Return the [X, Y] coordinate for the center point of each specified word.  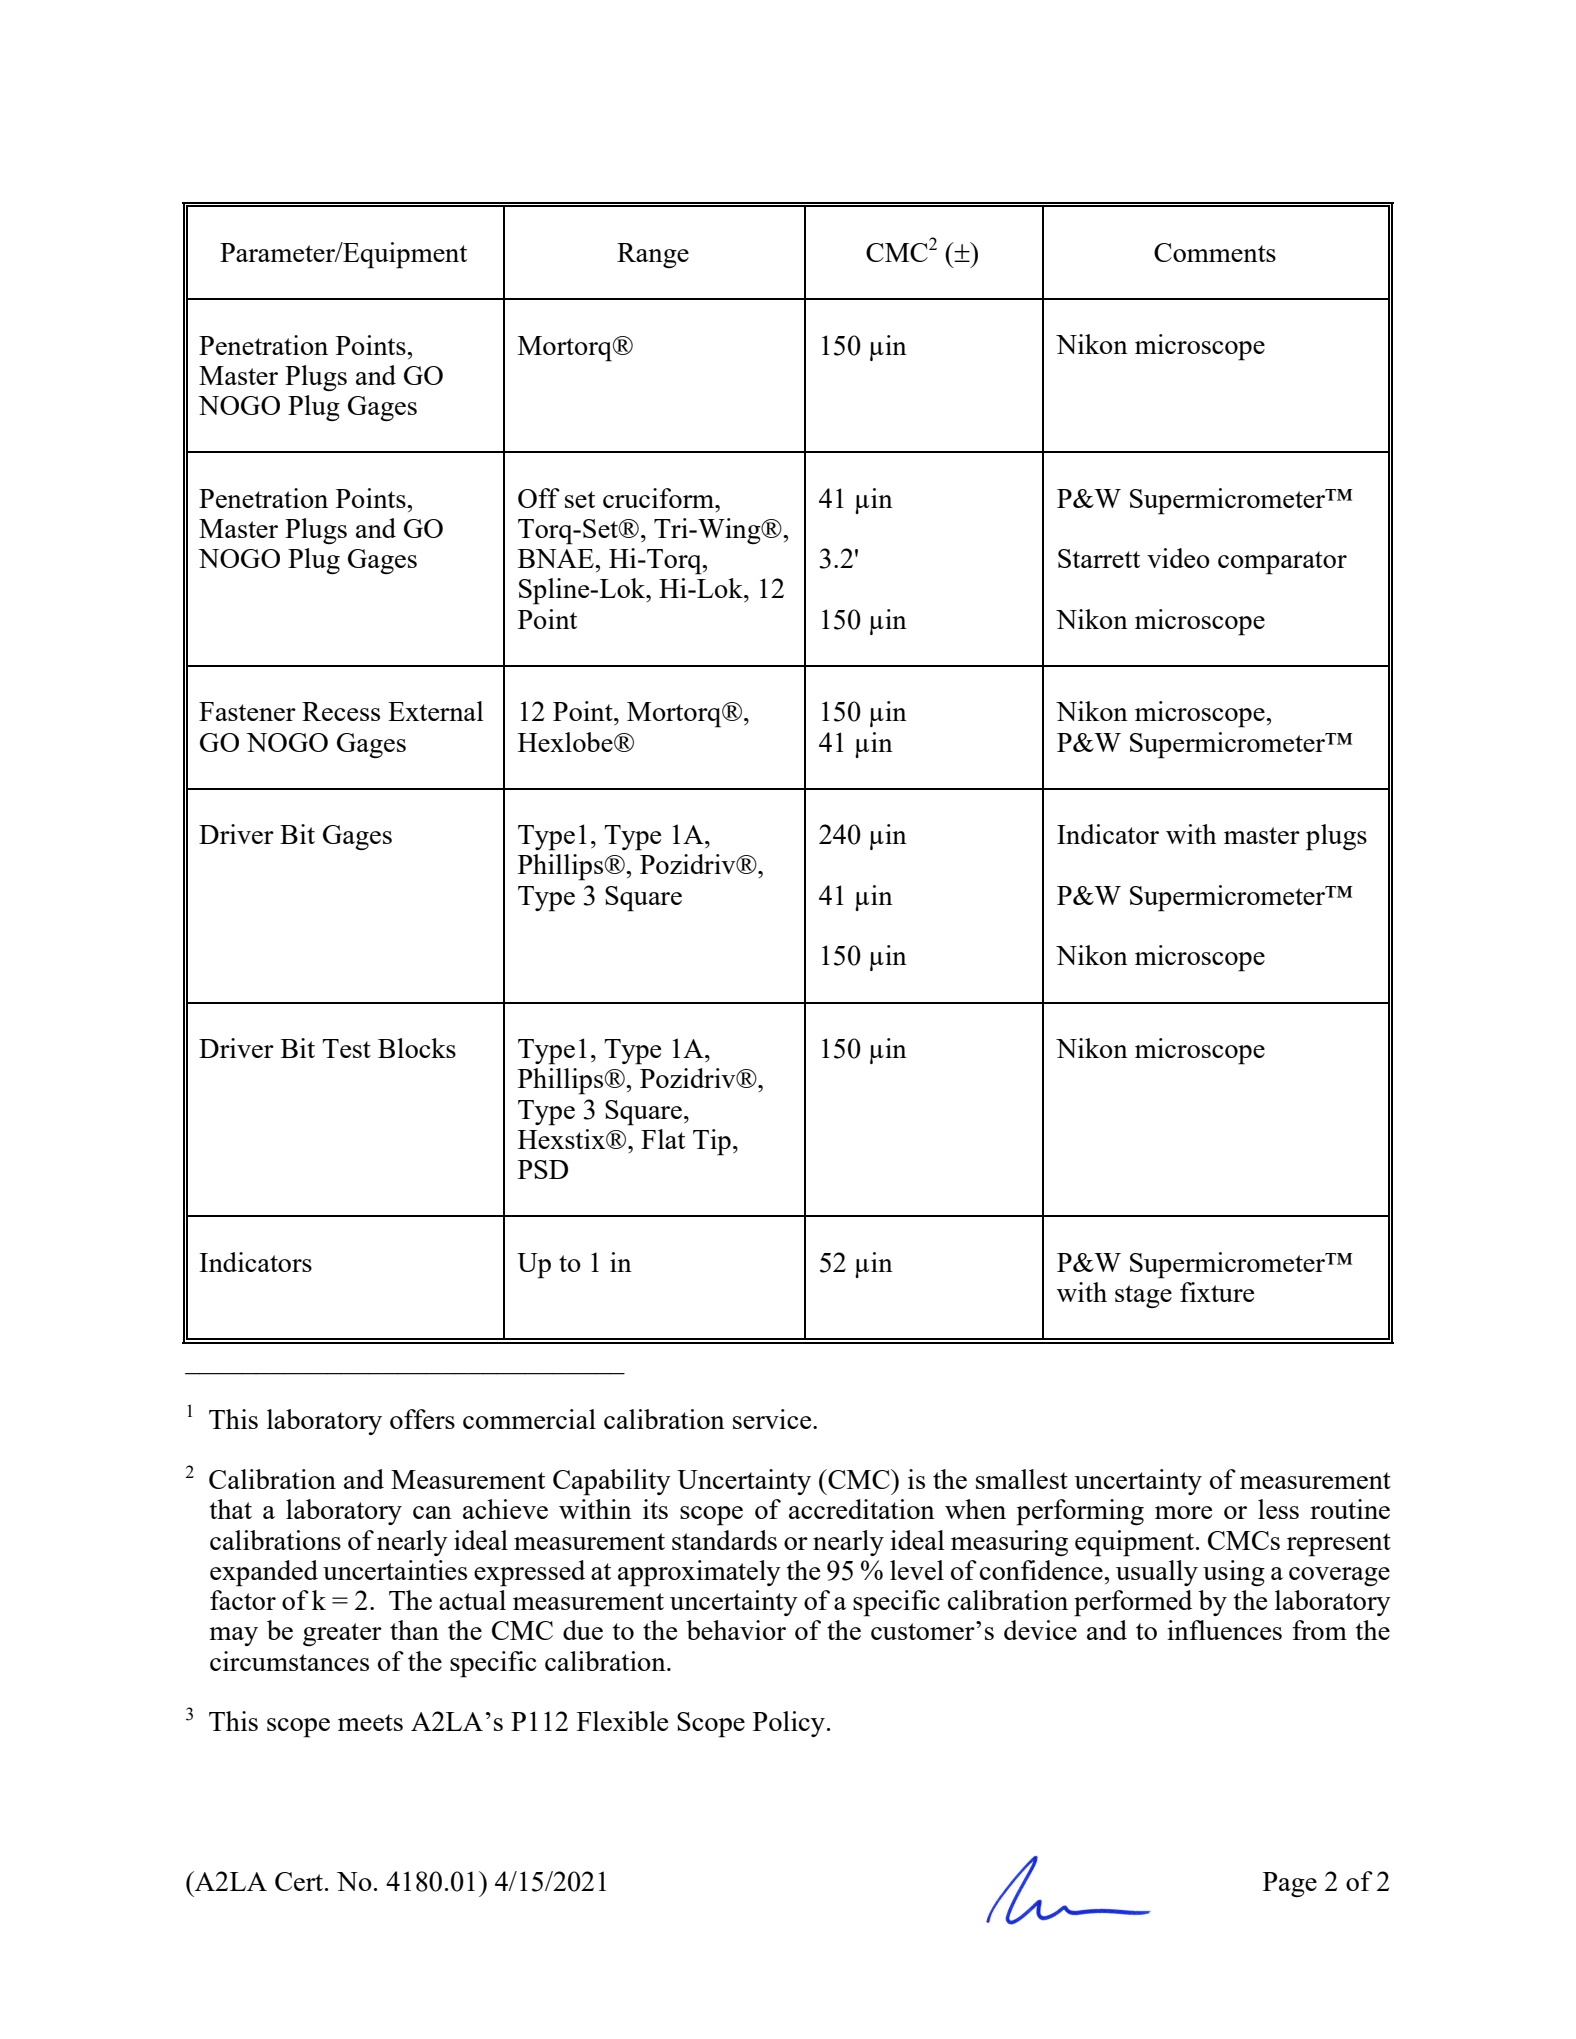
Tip [712, 1142]
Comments [1215, 252]
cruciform [659, 498]
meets [370, 1722]
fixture [1217, 1292]
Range [653, 255]
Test [346, 1048]
